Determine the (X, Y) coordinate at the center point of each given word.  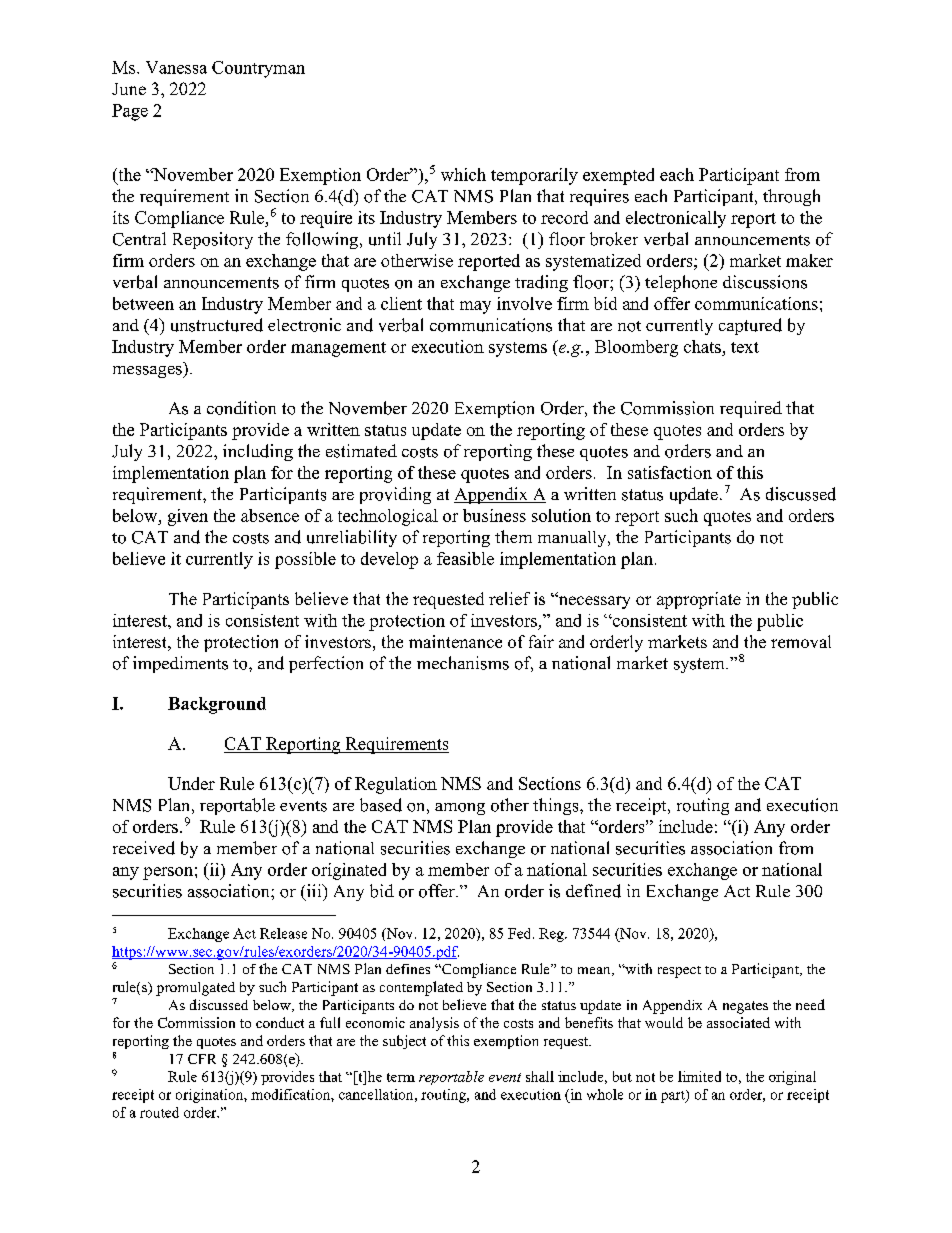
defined (593, 891)
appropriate (699, 600)
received (144, 848)
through (791, 197)
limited (699, 1076)
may (475, 307)
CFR (202, 1059)
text (745, 347)
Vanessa (176, 67)
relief (509, 598)
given (188, 517)
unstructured (217, 325)
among (460, 809)
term (401, 1077)
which (463, 174)
